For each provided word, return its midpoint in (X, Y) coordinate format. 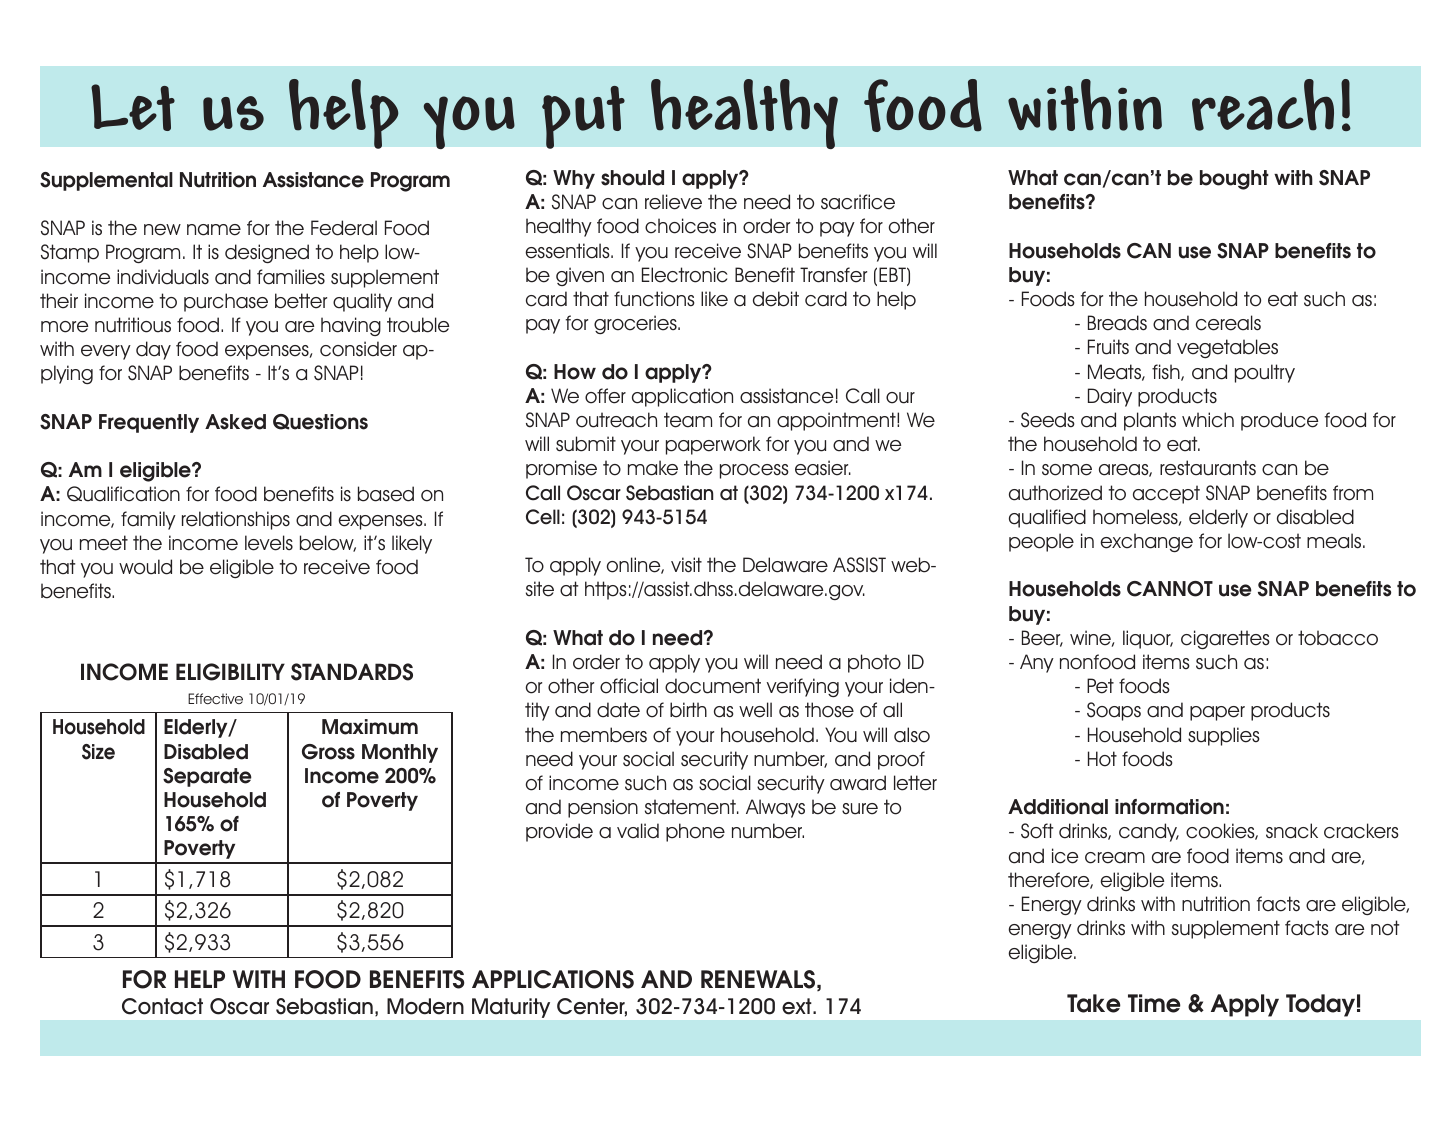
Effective (215, 698)
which (1208, 420)
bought (1234, 180)
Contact (162, 1006)
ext (798, 1006)
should (632, 178)
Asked (235, 422)
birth (688, 710)
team (688, 420)
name (214, 230)
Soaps (1114, 711)
